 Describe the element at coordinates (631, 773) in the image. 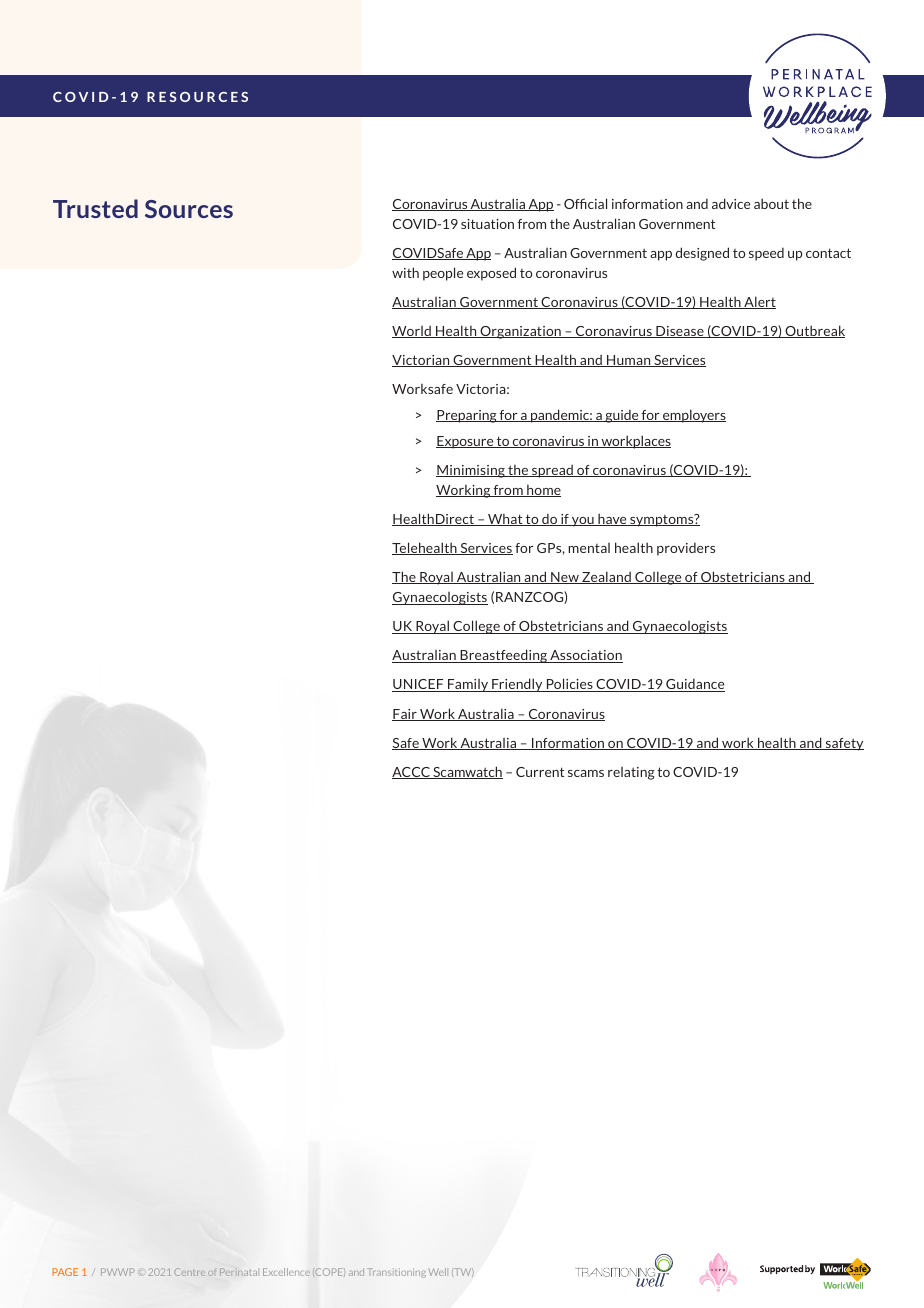

I see `relating` at that location.
